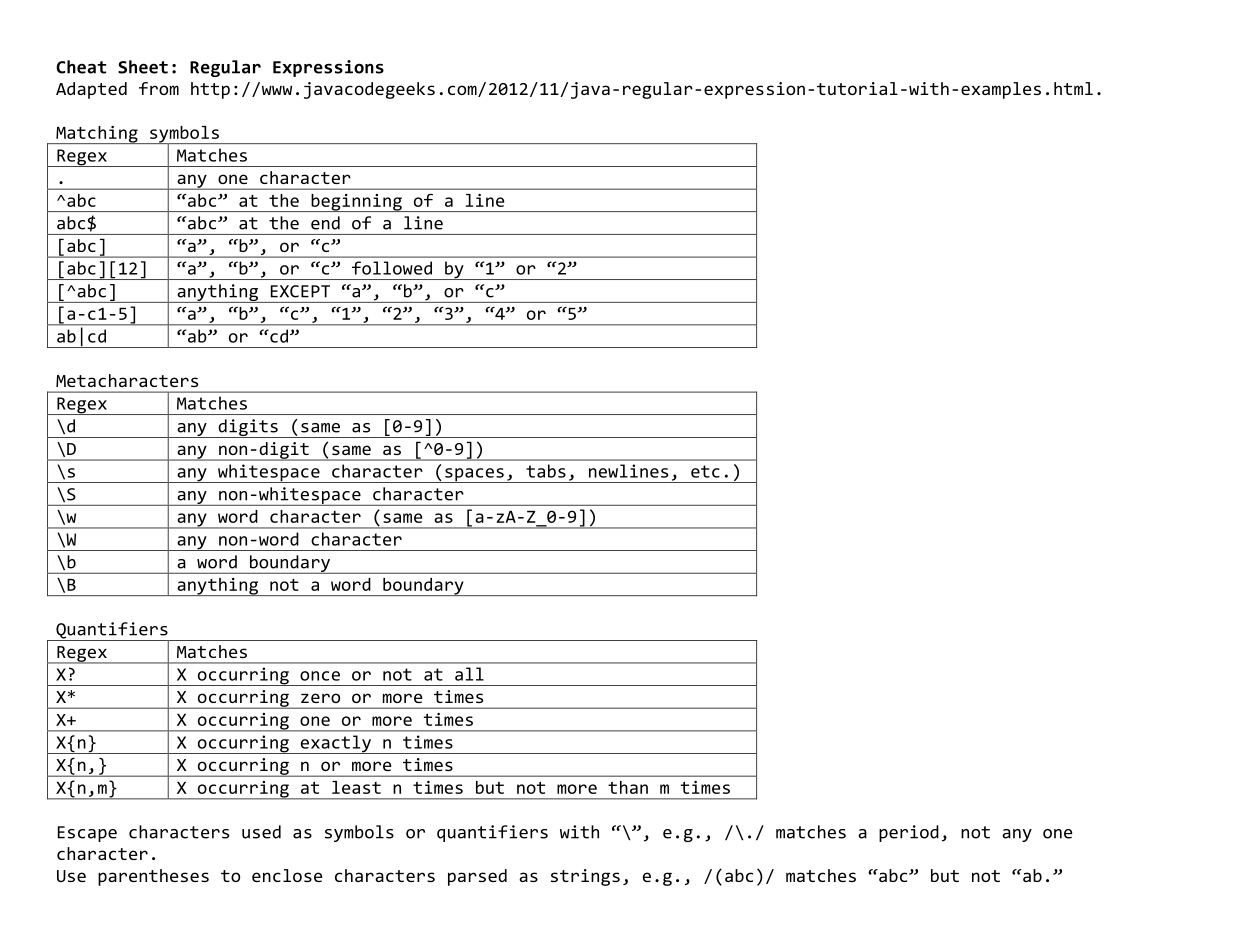 This document has height=952, width=1233. I want to click on spaces, so click(474, 475).
